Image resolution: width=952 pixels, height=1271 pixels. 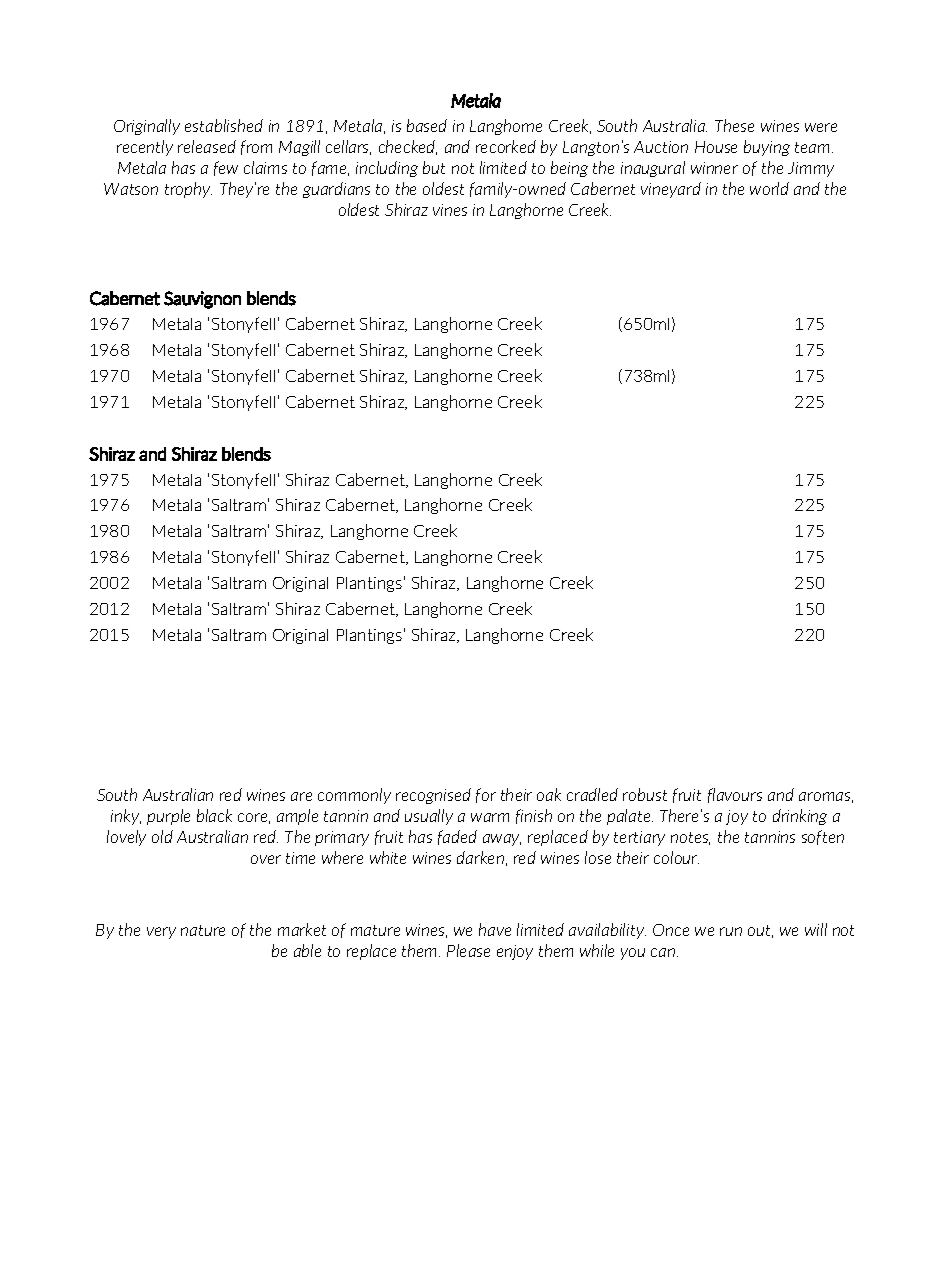 What do you see at coordinates (716, 147) in the screenshot?
I see `House` at bounding box center [716, 147].
